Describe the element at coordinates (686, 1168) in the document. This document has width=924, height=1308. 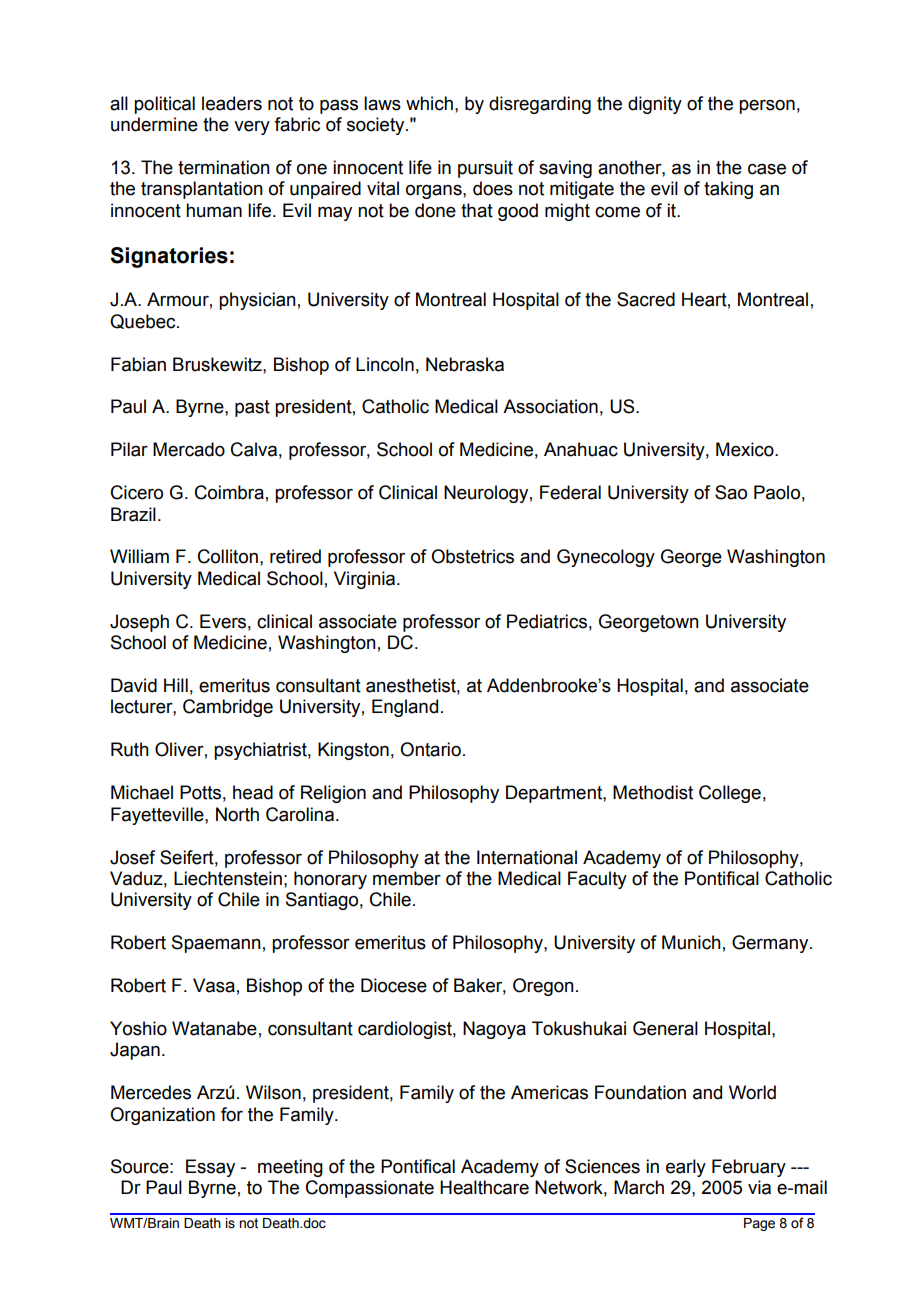
I see `early` at that location.
